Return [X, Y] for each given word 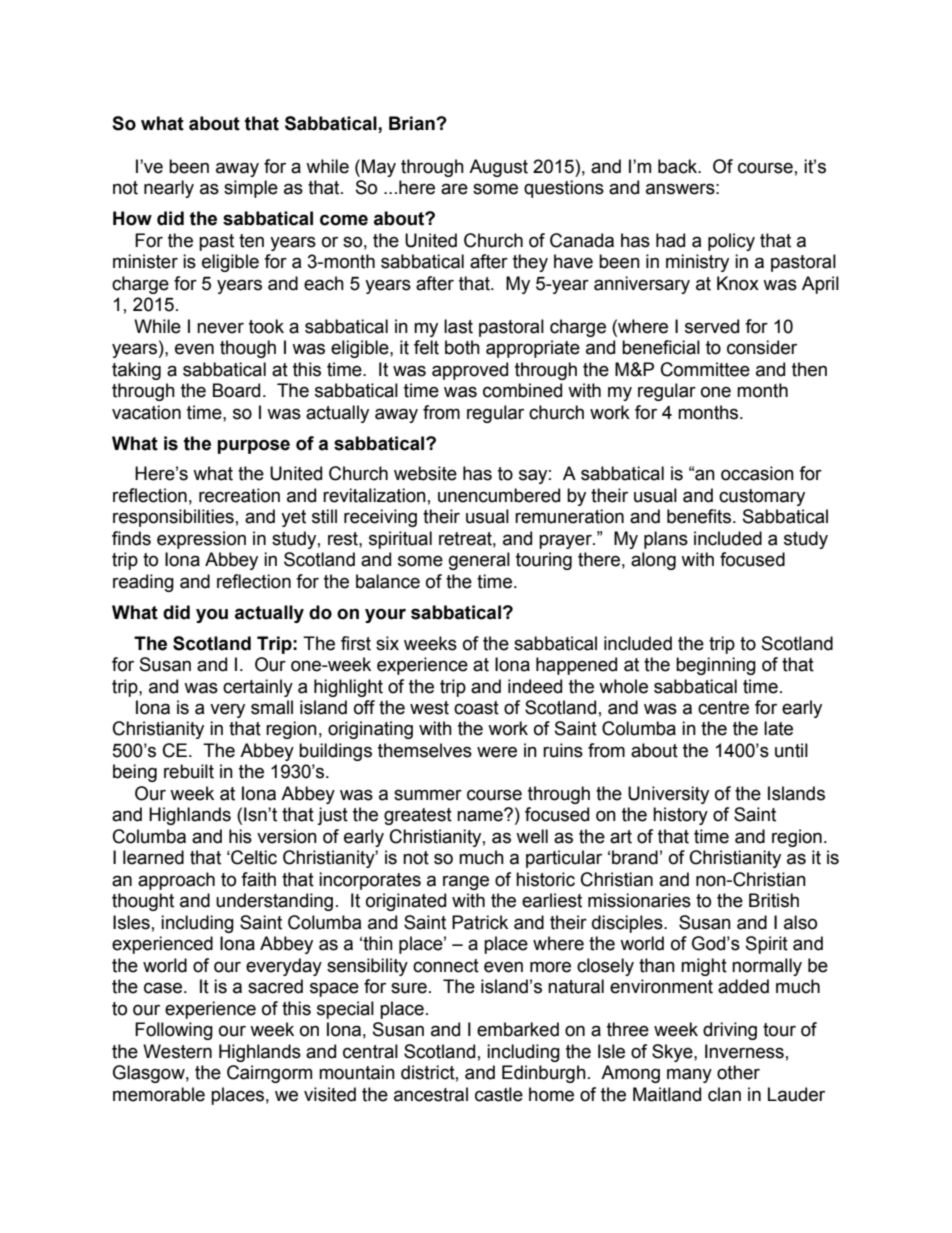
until [791, 750]
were [497, 752]
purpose [253, 446]
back [678, 166]
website [425, 473]
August [498, 168]
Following [174, 1031]
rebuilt [189, 771]
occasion [757, 473]
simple [251, 189]
